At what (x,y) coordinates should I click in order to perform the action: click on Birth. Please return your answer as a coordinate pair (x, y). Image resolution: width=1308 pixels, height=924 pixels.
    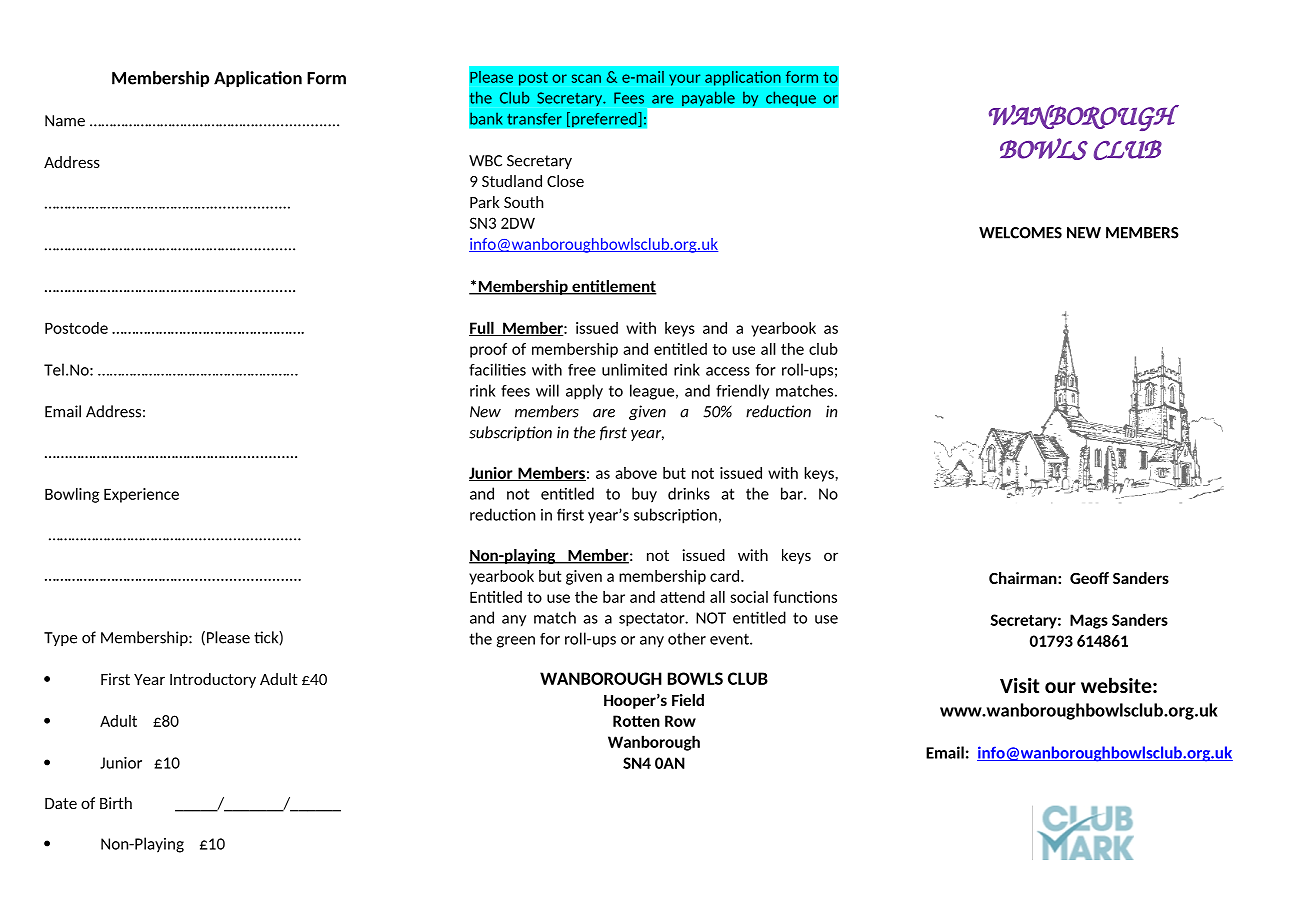
    Looking at the image, I should click on (116, 803).
